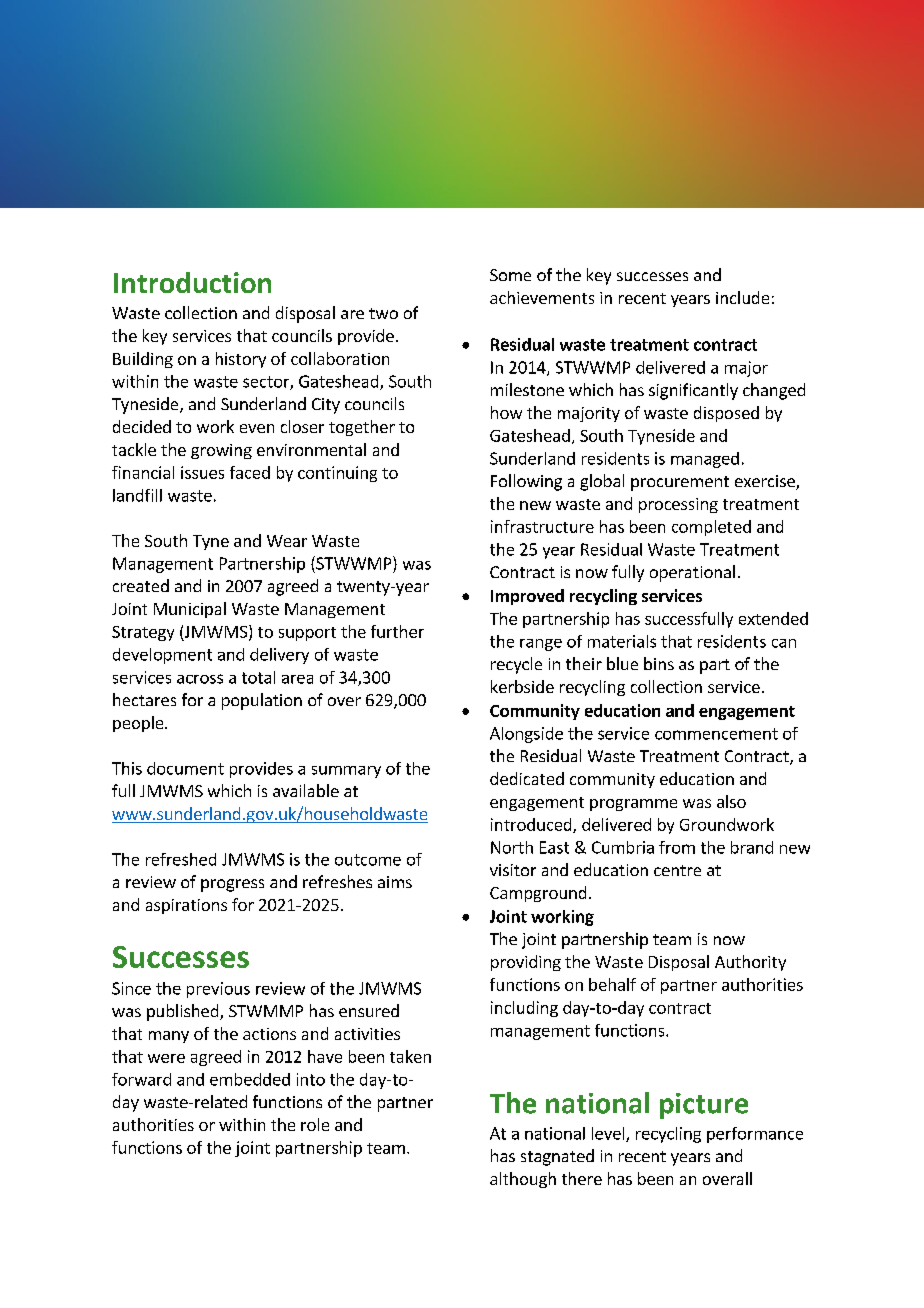 This page has height=1308, width=924. Describe the element at coordinates (250, 1079) in the page. I see `embedded` at that location.
